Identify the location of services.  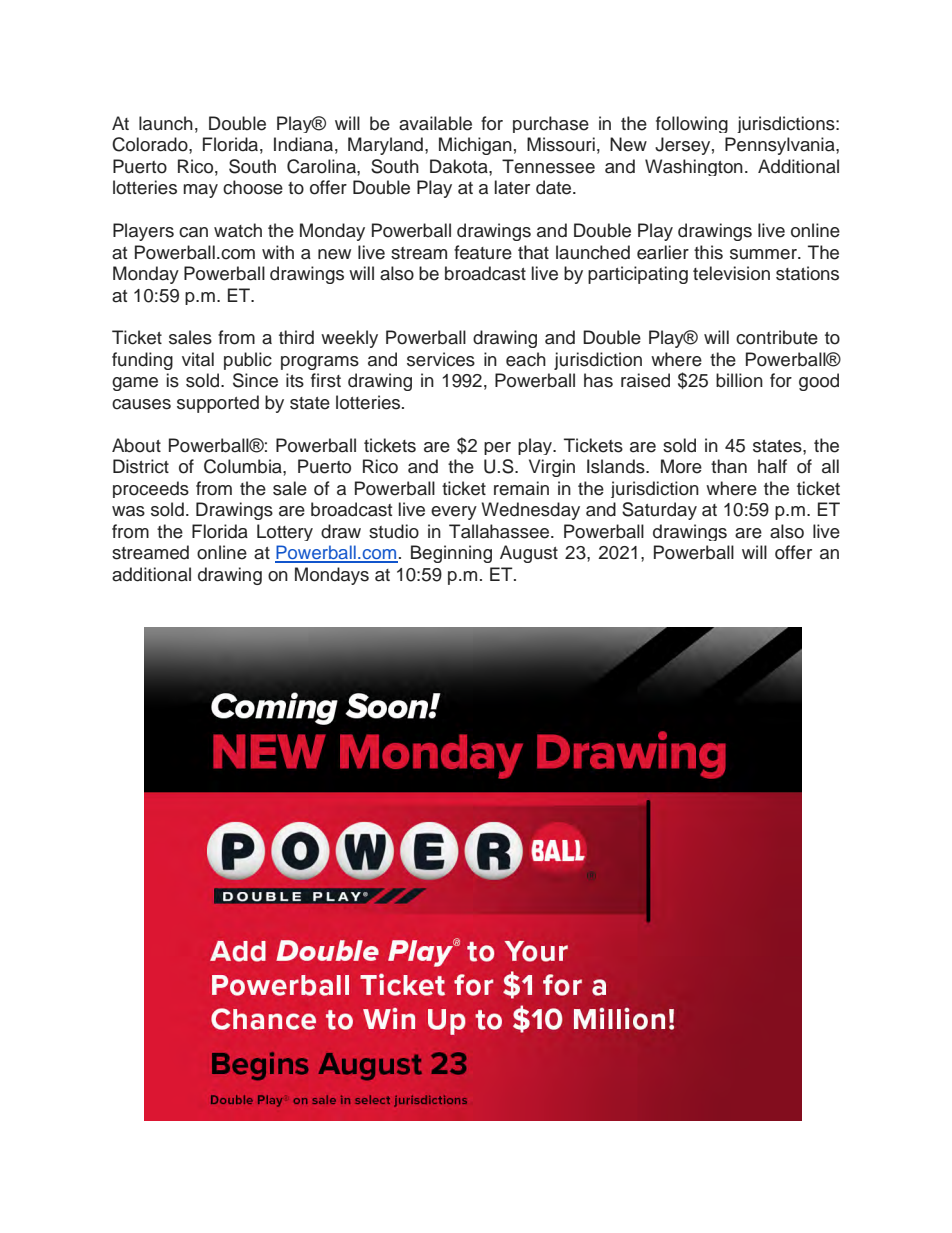
(441, 359).
